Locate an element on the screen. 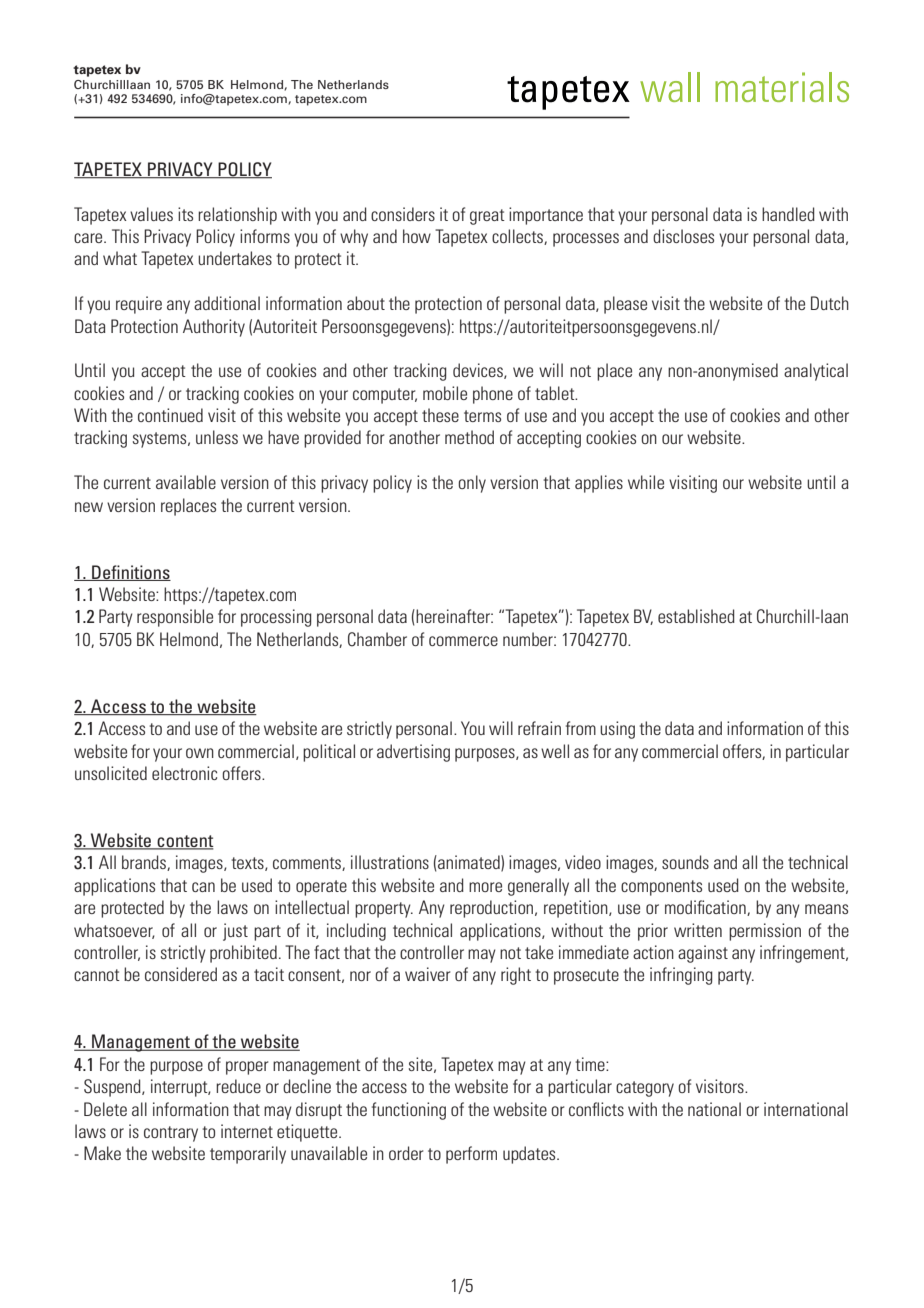  while is located at coordinates (646, 482).
